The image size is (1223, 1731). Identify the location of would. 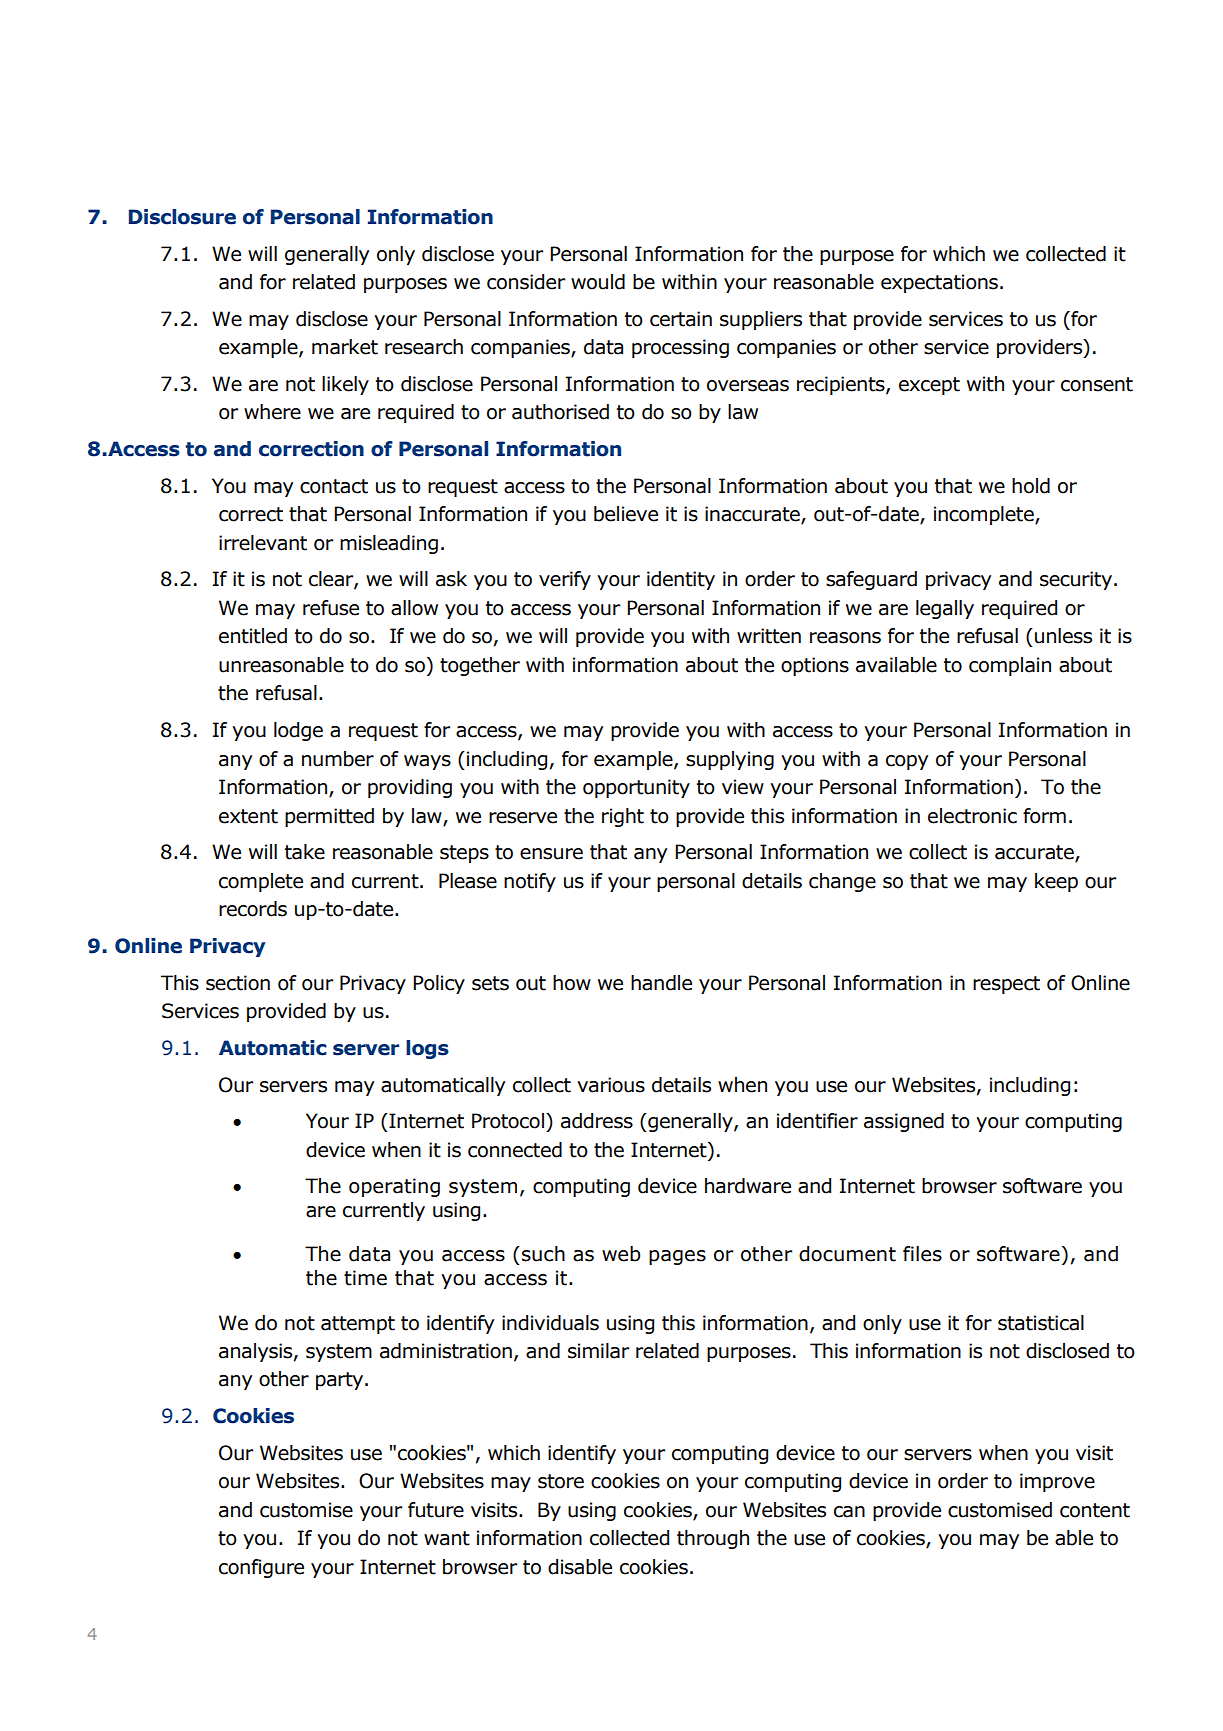
(598, 282).
